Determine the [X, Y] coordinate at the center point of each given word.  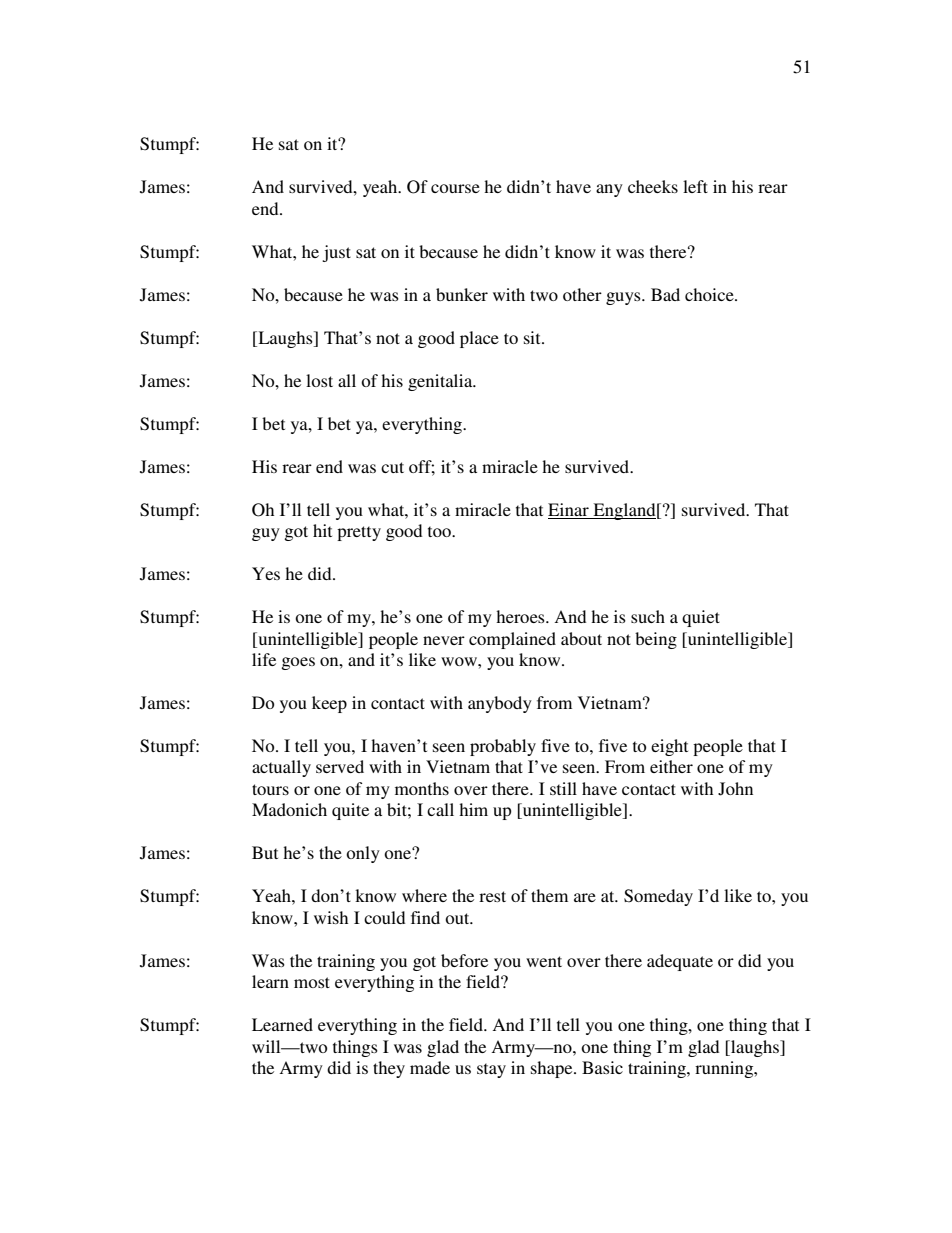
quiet [701, 618]
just [336, 253]
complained [512, 640]
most [312, 982]
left [695, 186]
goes [298, 663]
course [455, 188]
